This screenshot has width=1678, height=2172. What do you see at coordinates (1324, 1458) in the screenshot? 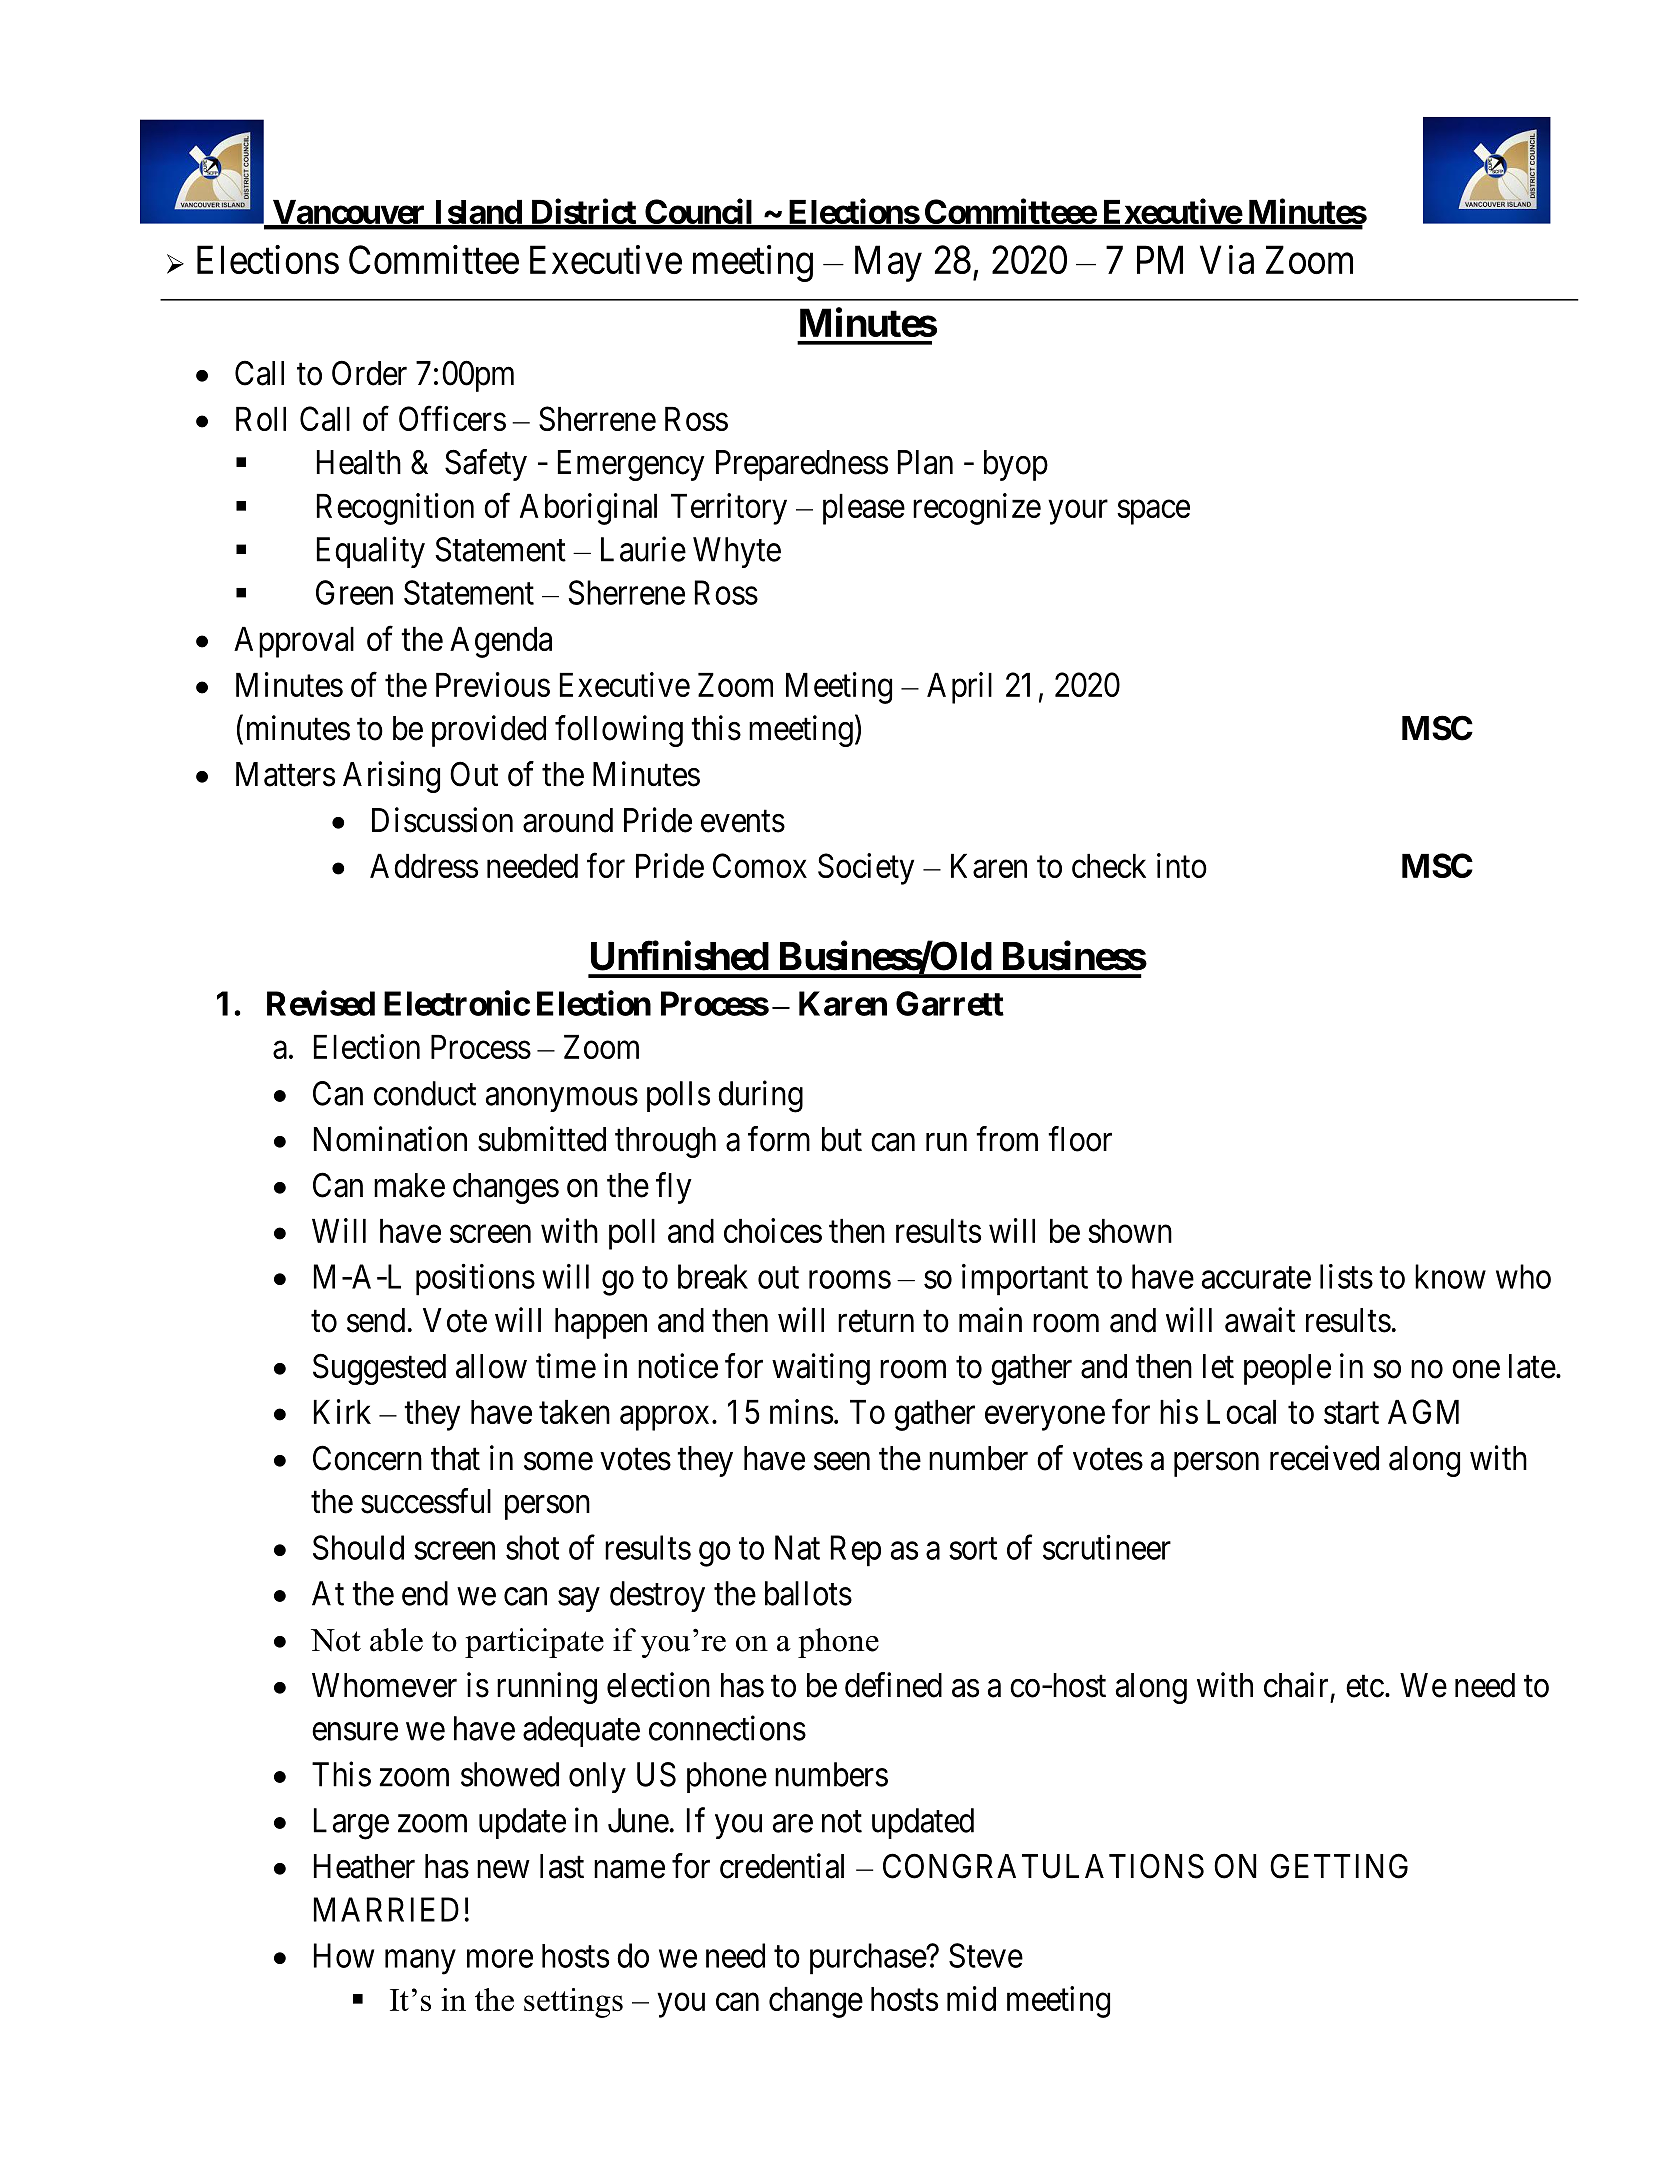
I see `received` at bounding box center [1324, 1458].
